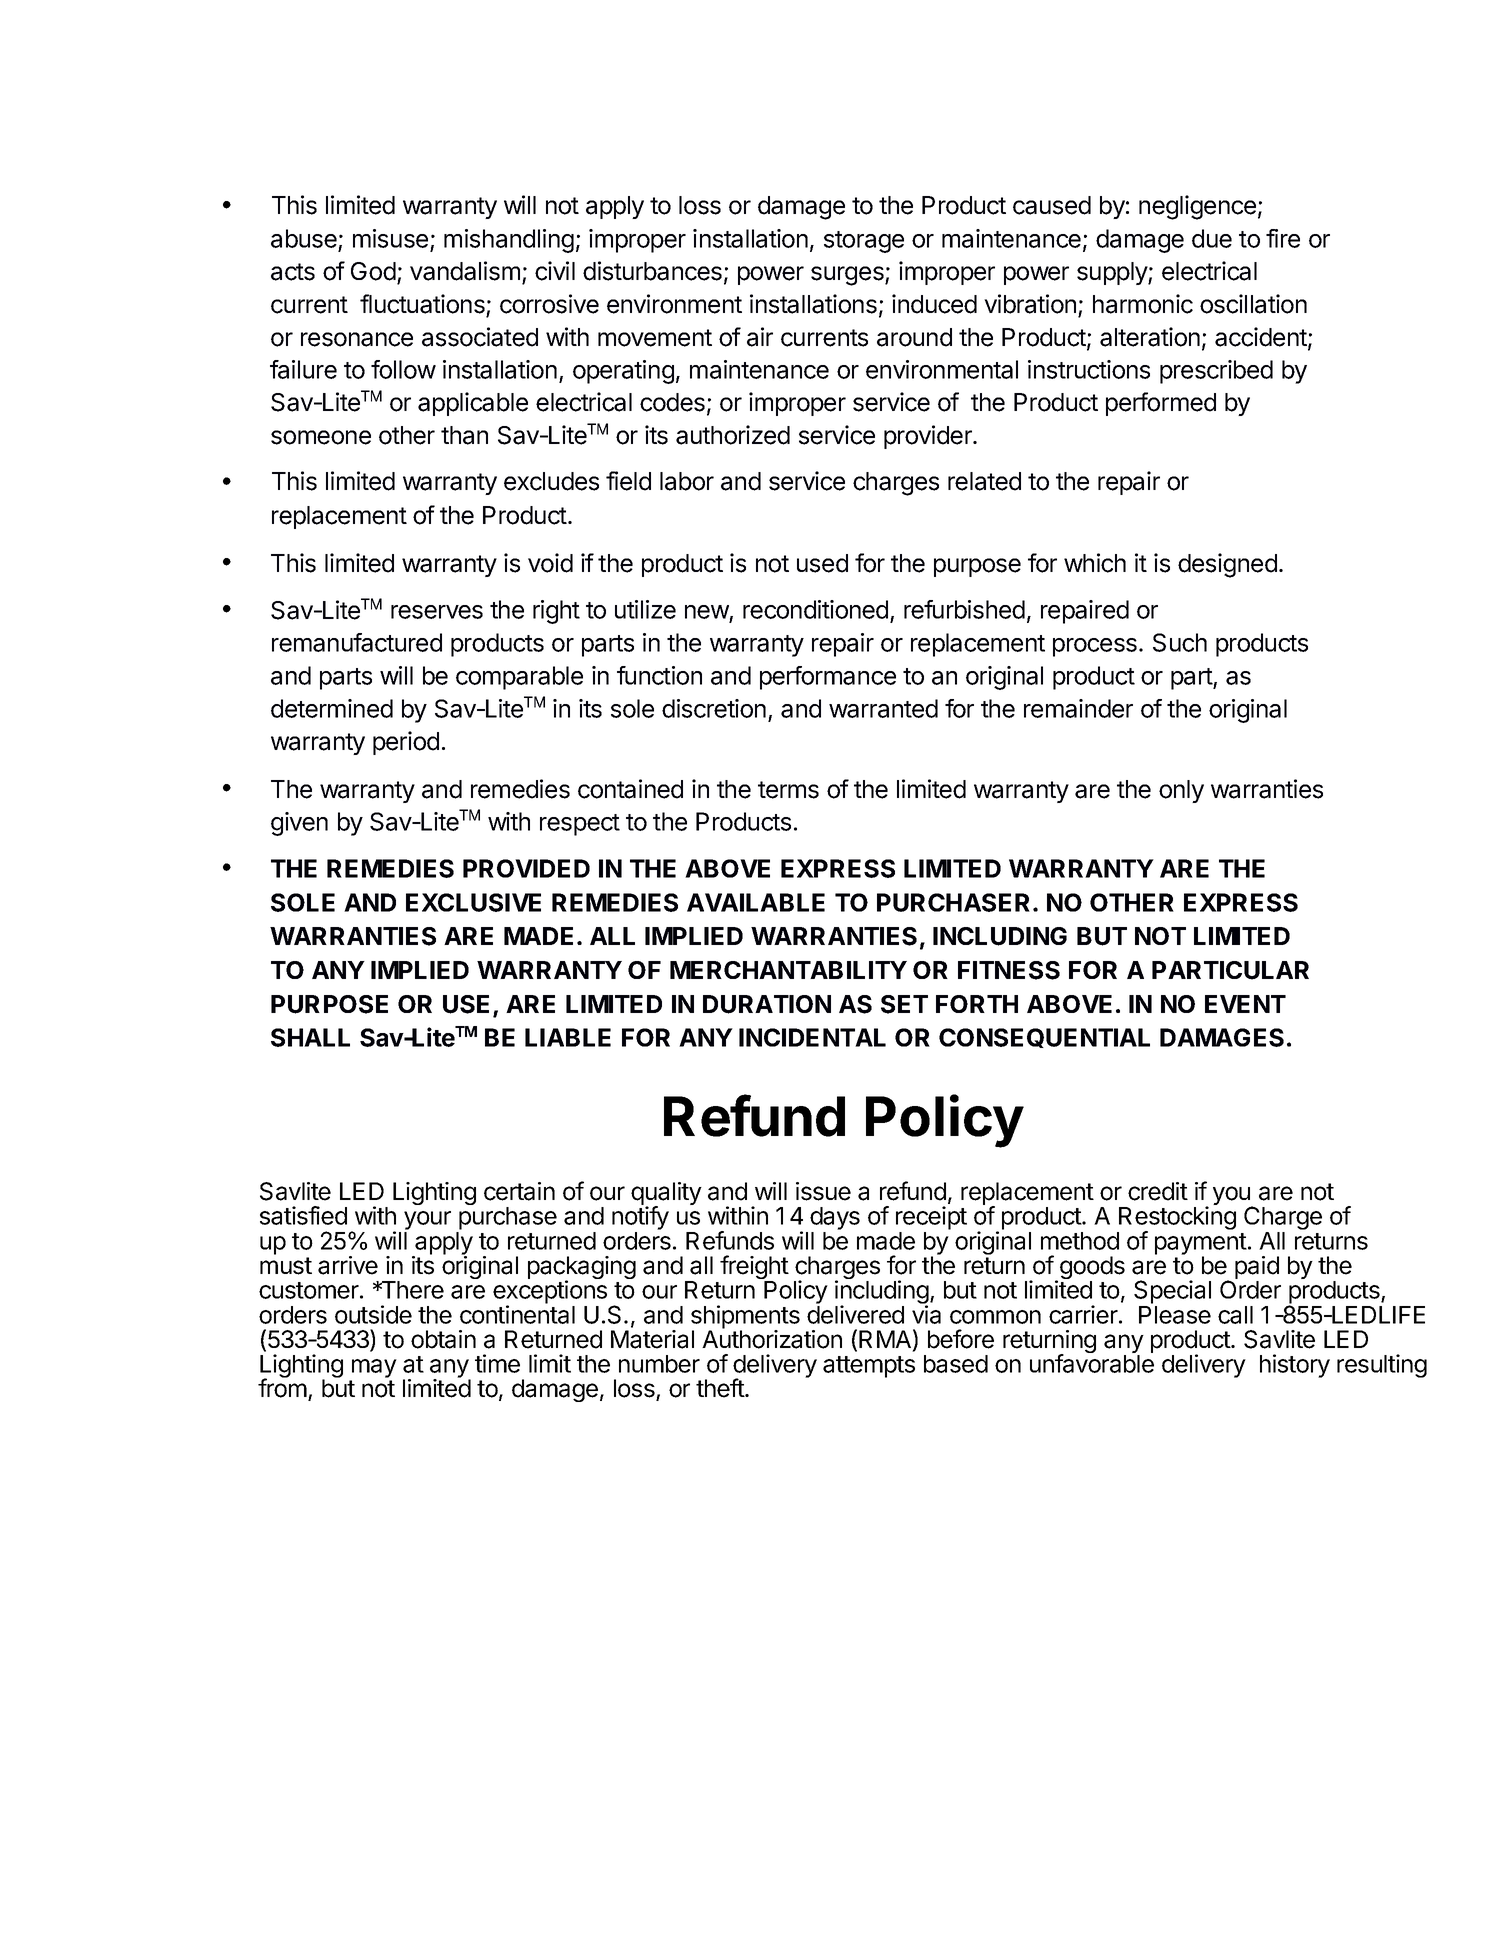  Describe the element at coordinates (864, 242) in the screenshot. I see `storage` at that location.
